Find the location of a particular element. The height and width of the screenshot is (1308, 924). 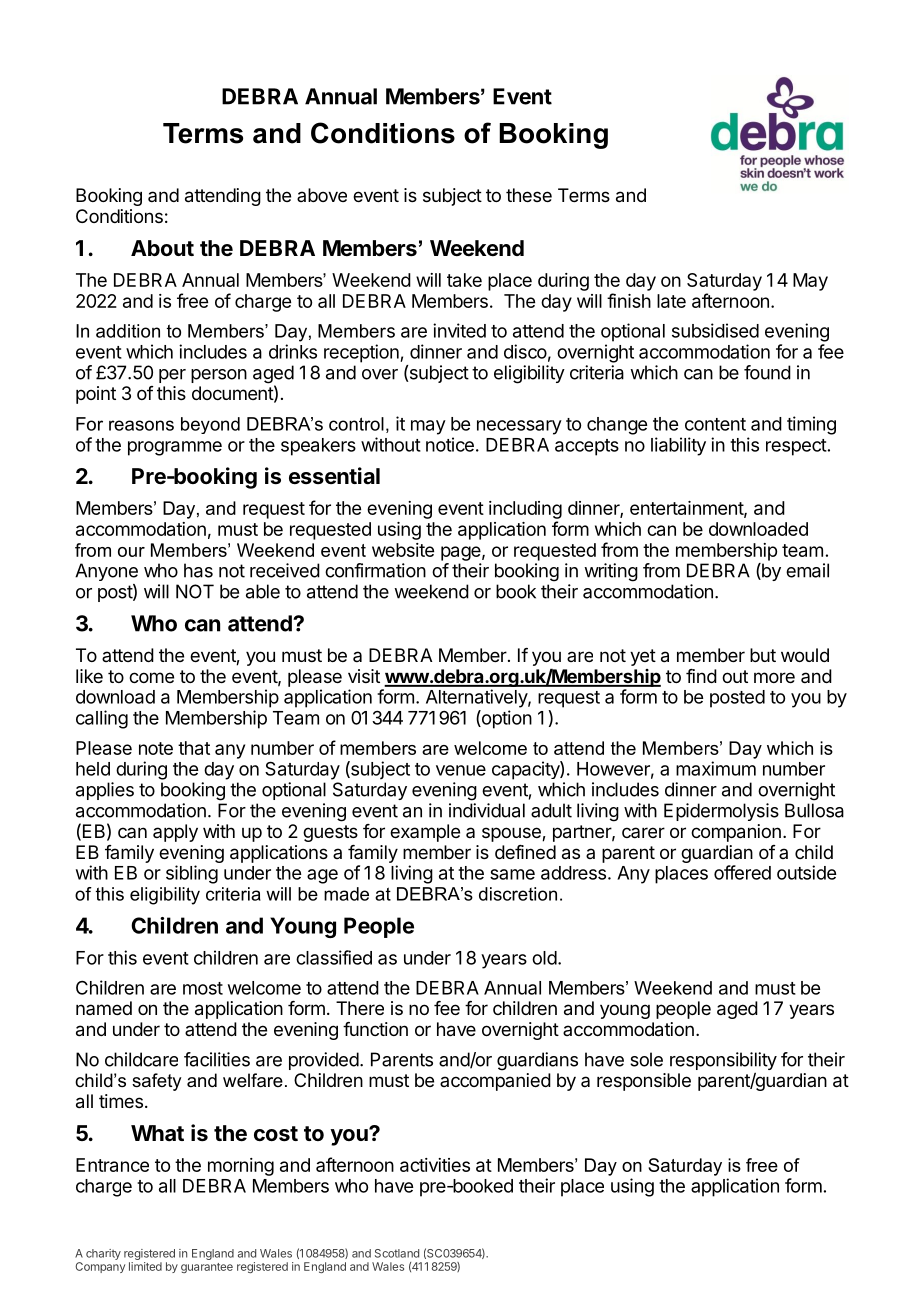

has is located at coordinates (198, 570).
